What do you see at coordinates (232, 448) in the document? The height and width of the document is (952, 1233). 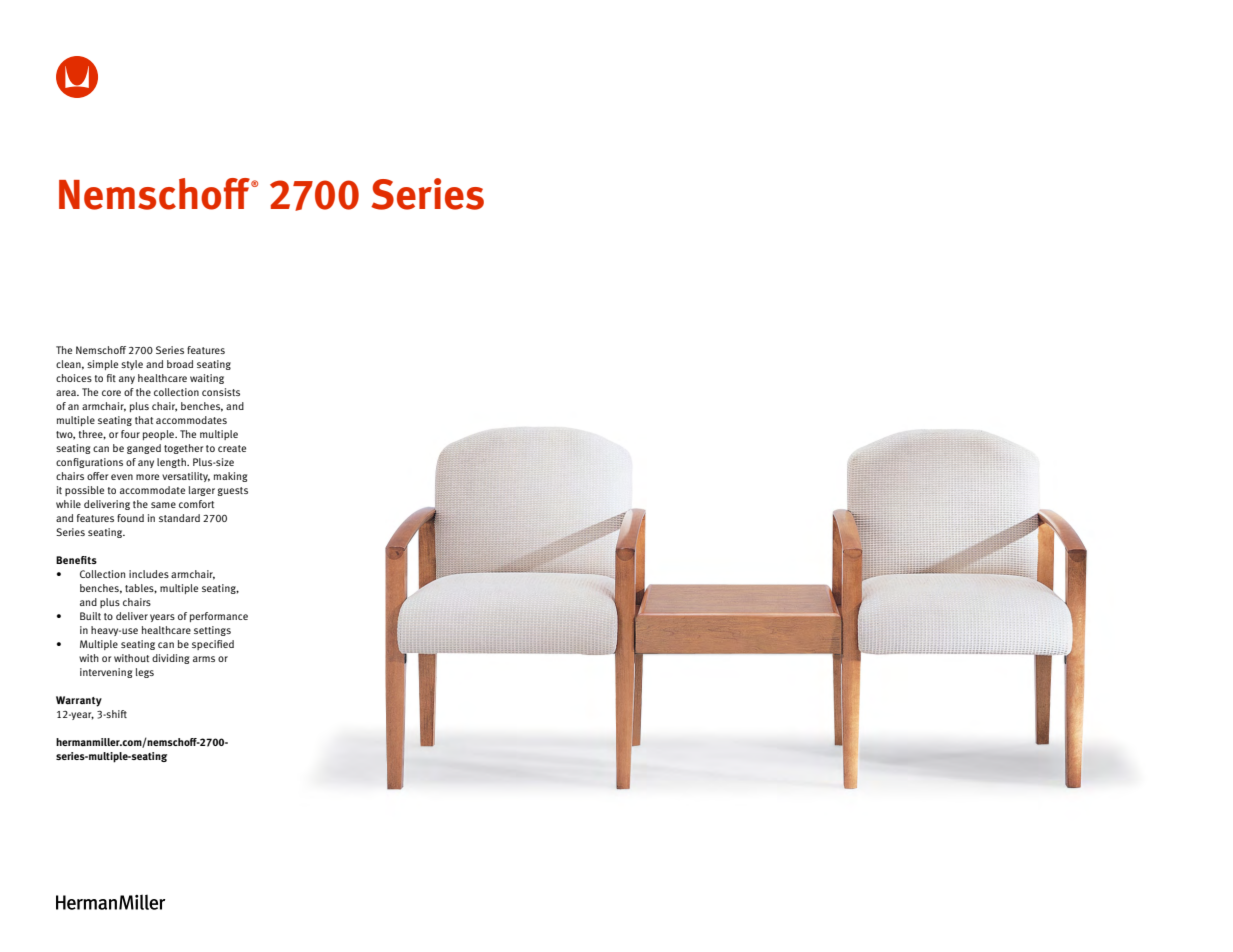 I see `create` at bounding box center [232, 448].
